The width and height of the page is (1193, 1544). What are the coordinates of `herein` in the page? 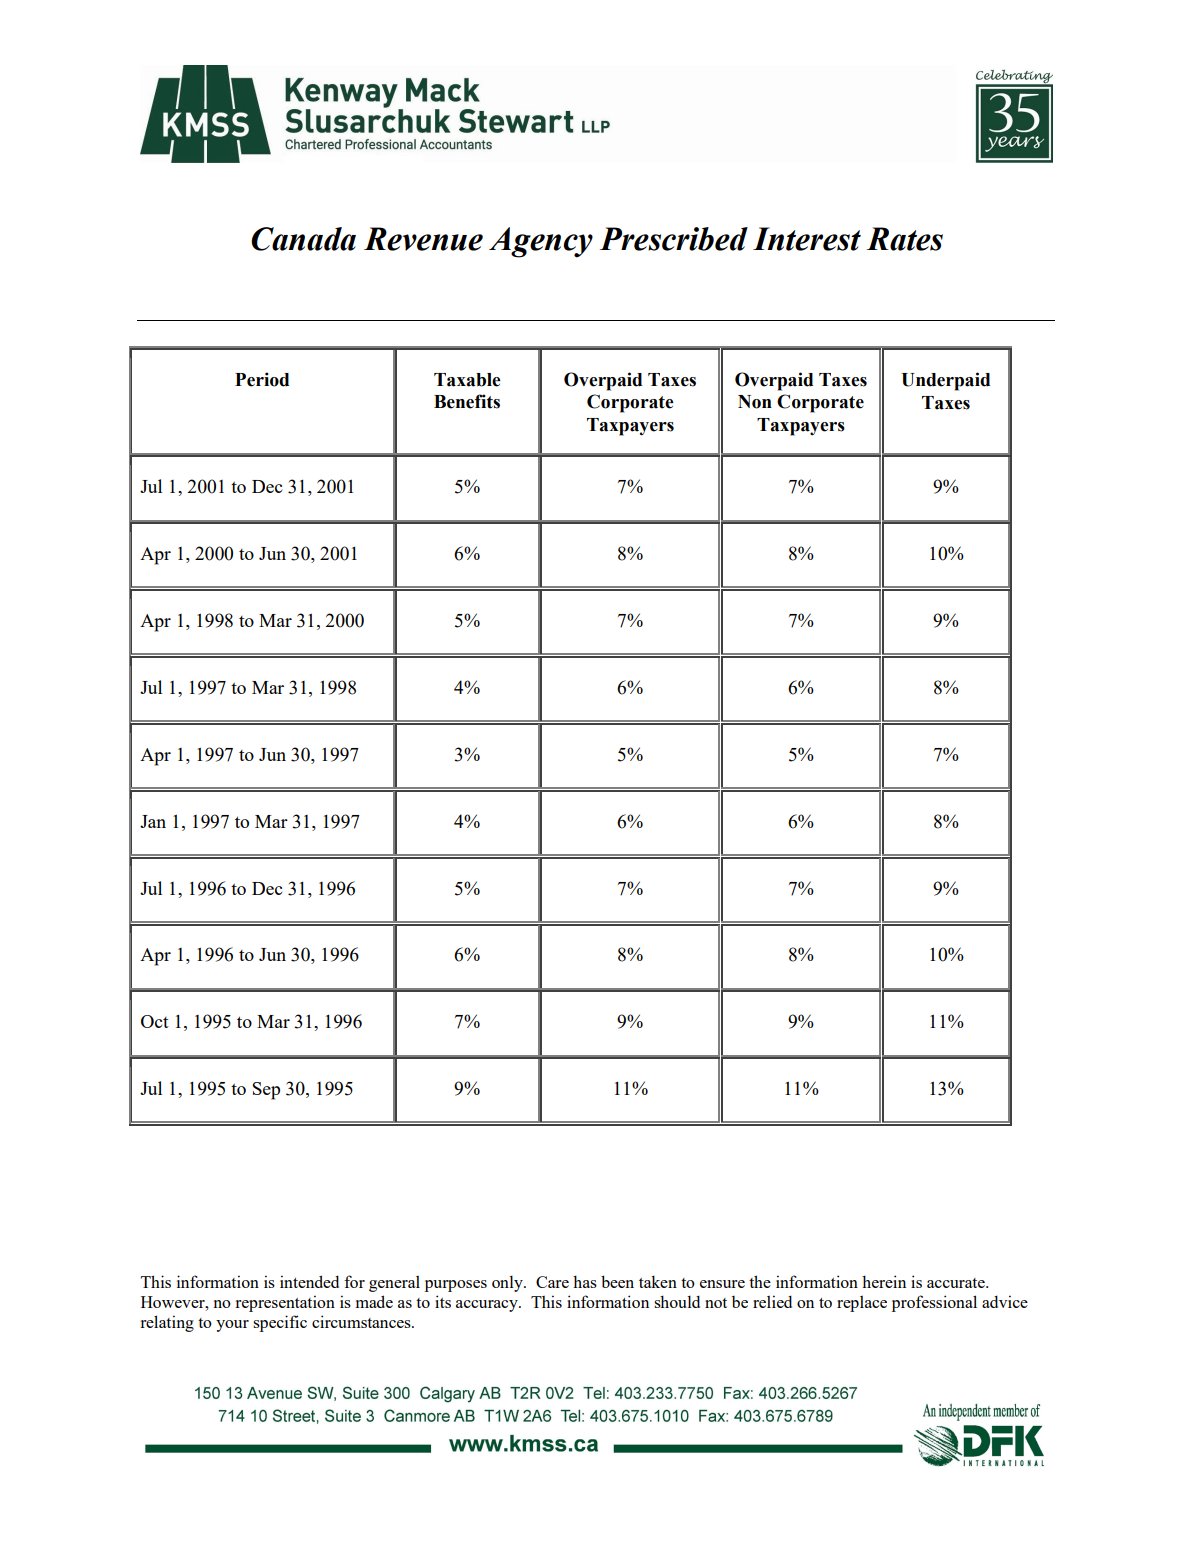 It's located at (884, 1281).
